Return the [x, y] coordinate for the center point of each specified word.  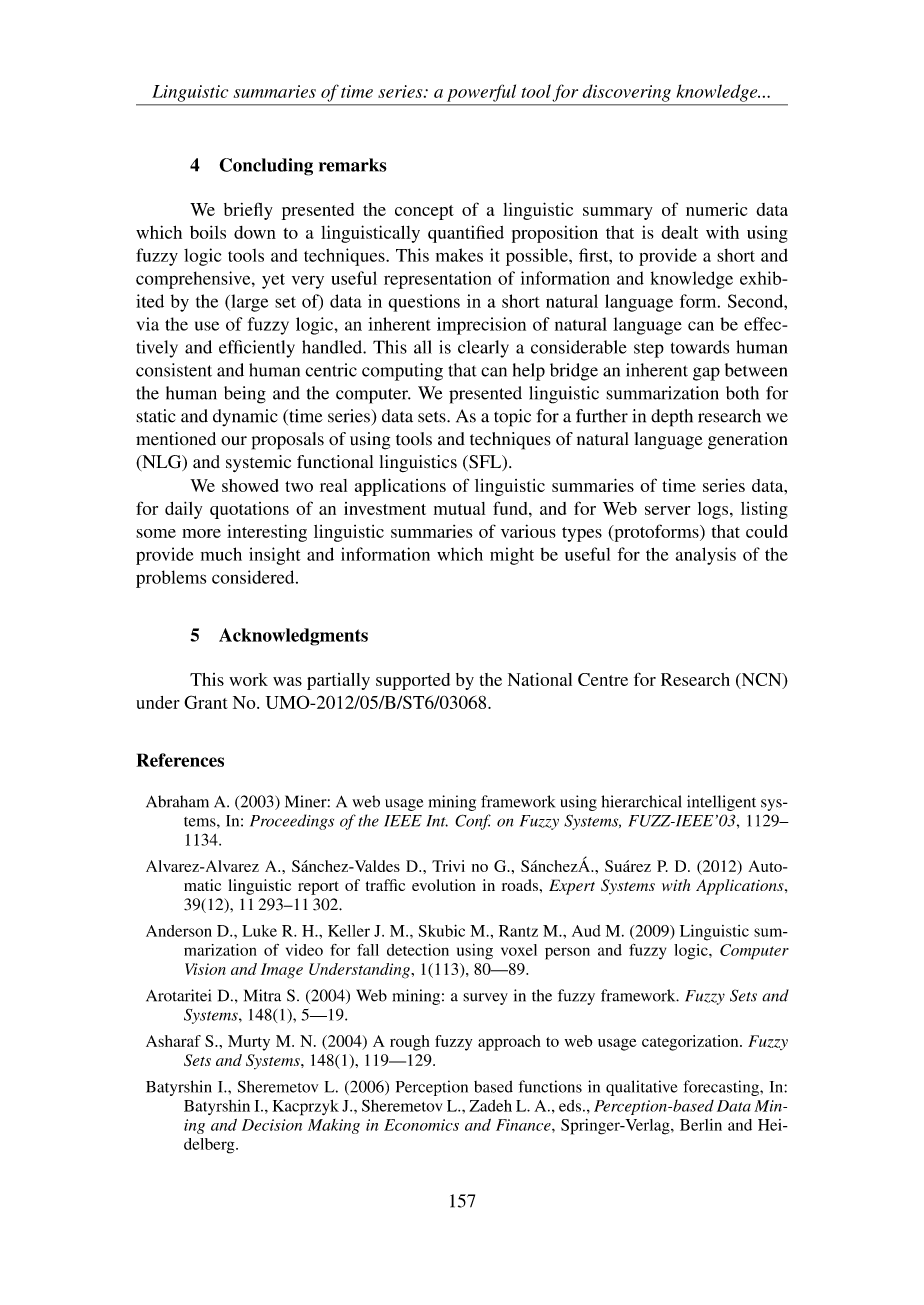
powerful [481, 93]
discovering [627, 93]
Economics [421, 1125]
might [512, 556]
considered [254, 577]
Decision [272, 1125]
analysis [706, 556]
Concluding [266, 167]
